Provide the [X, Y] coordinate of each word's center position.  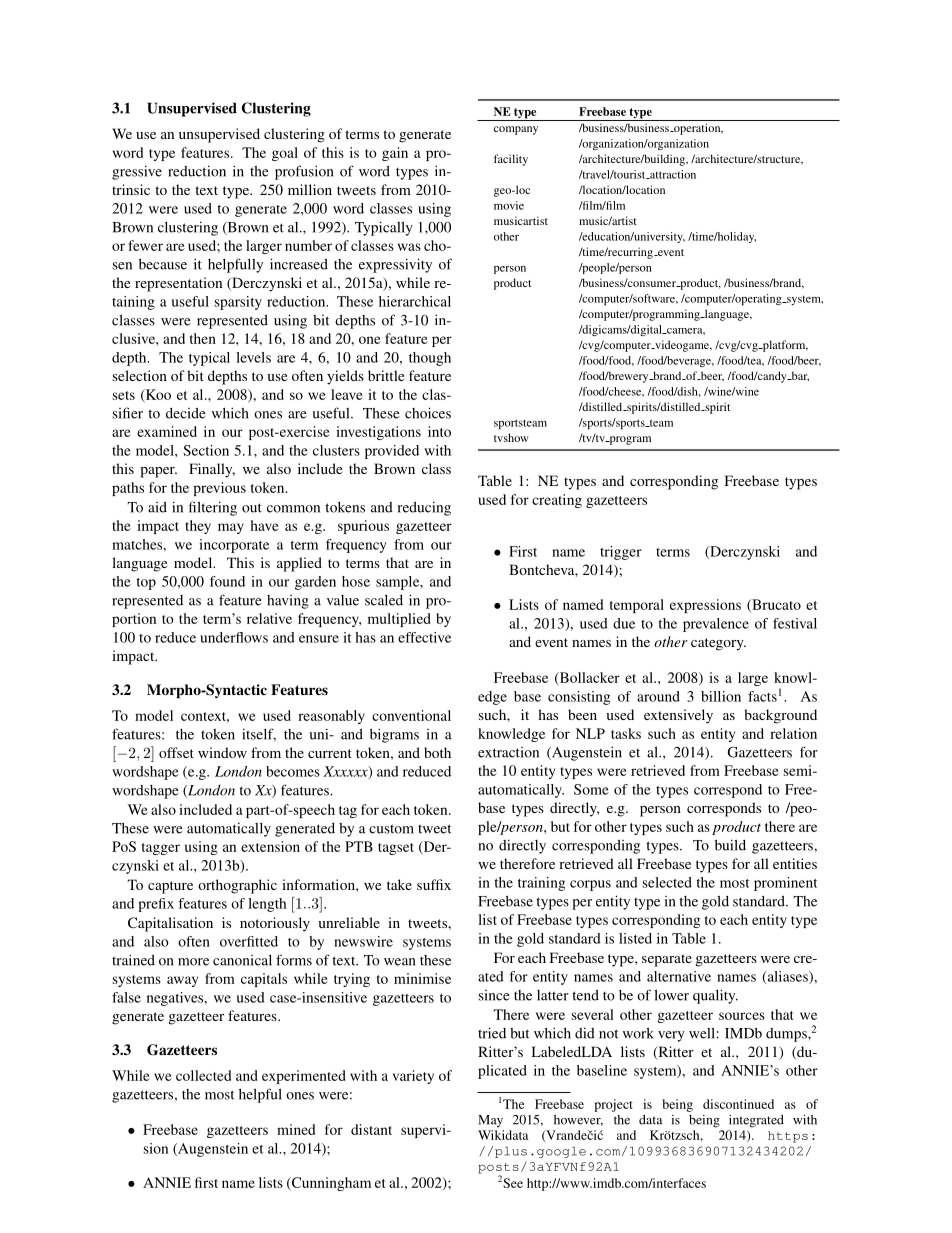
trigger [621, 553]
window [222, 752]
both [437, 752]
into [439, 431]
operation [697, 129]
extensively [678, 716]
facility [511, 160]
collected [203, 1075]
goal [285, 154]
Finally [212, 470]
